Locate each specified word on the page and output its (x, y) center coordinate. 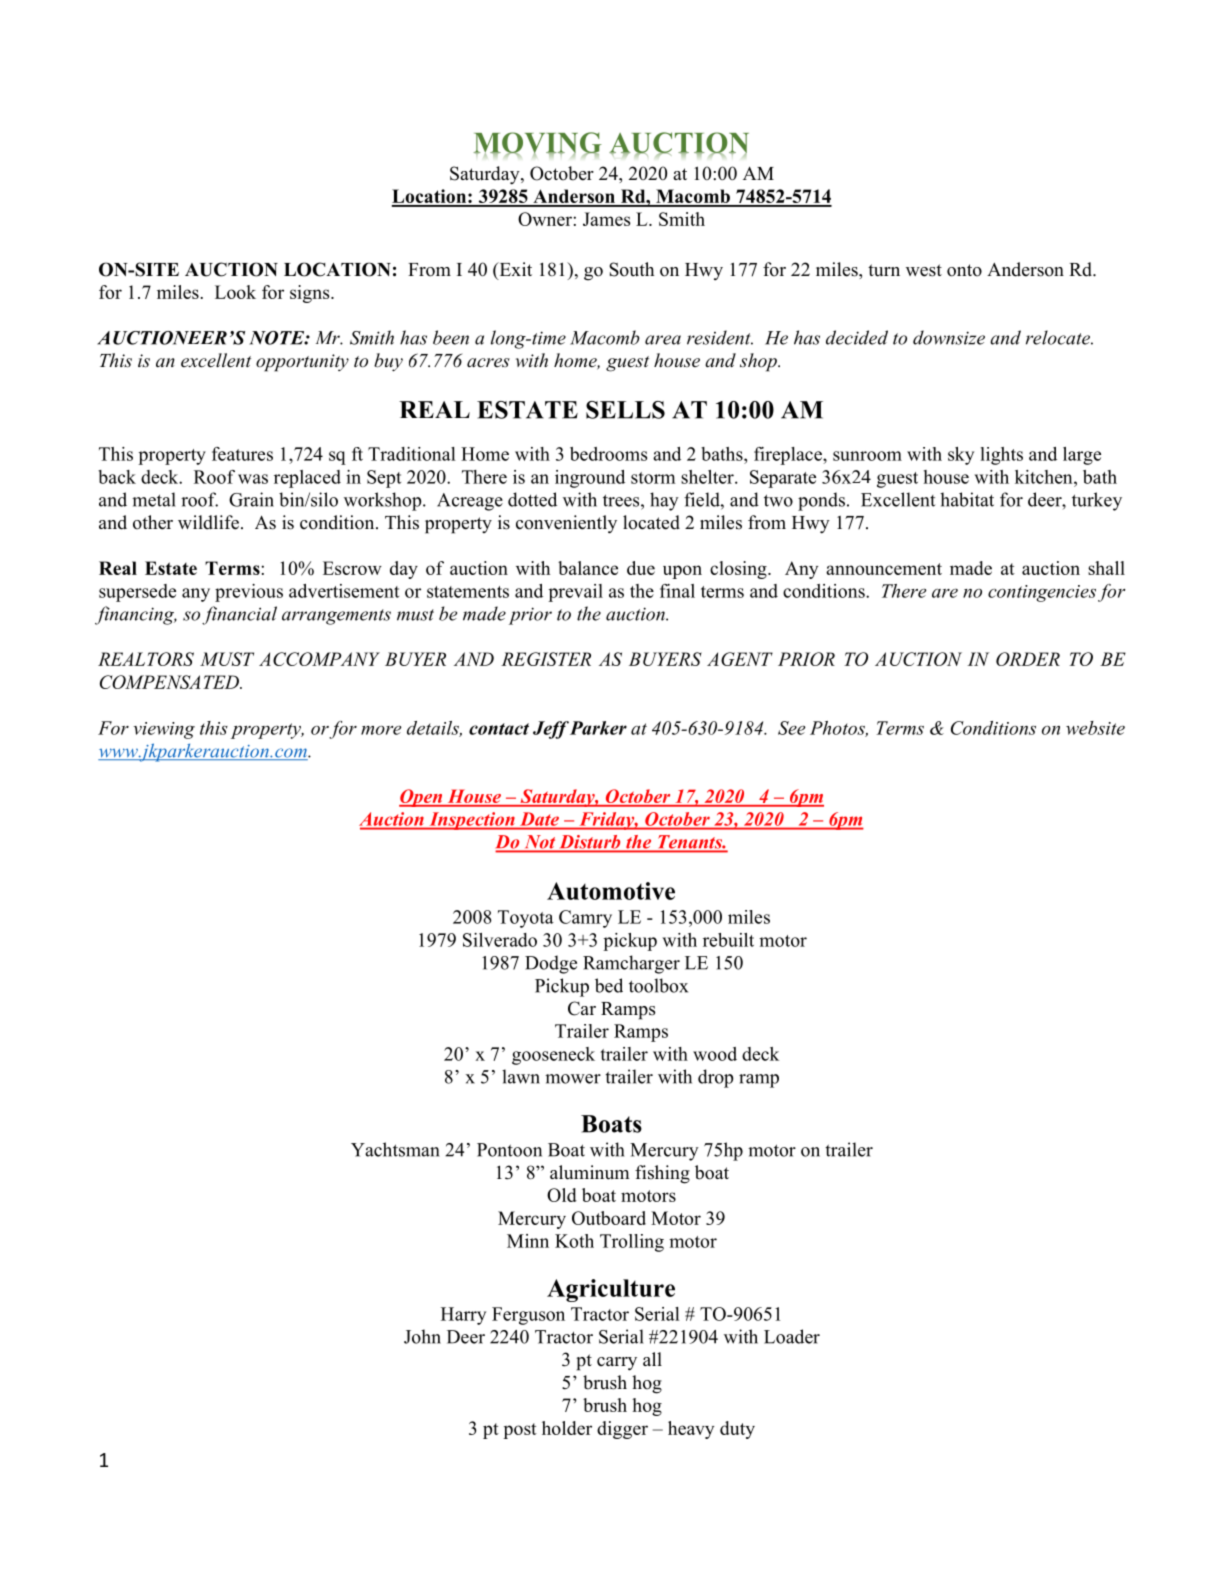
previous (249, 593)
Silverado (500, 940)
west (924, 270)
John (422, 1336)
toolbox (658, 985)
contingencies (1042, 593)
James (606, 219)
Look (235, 292)
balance (588, 568)
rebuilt (728, 940)
